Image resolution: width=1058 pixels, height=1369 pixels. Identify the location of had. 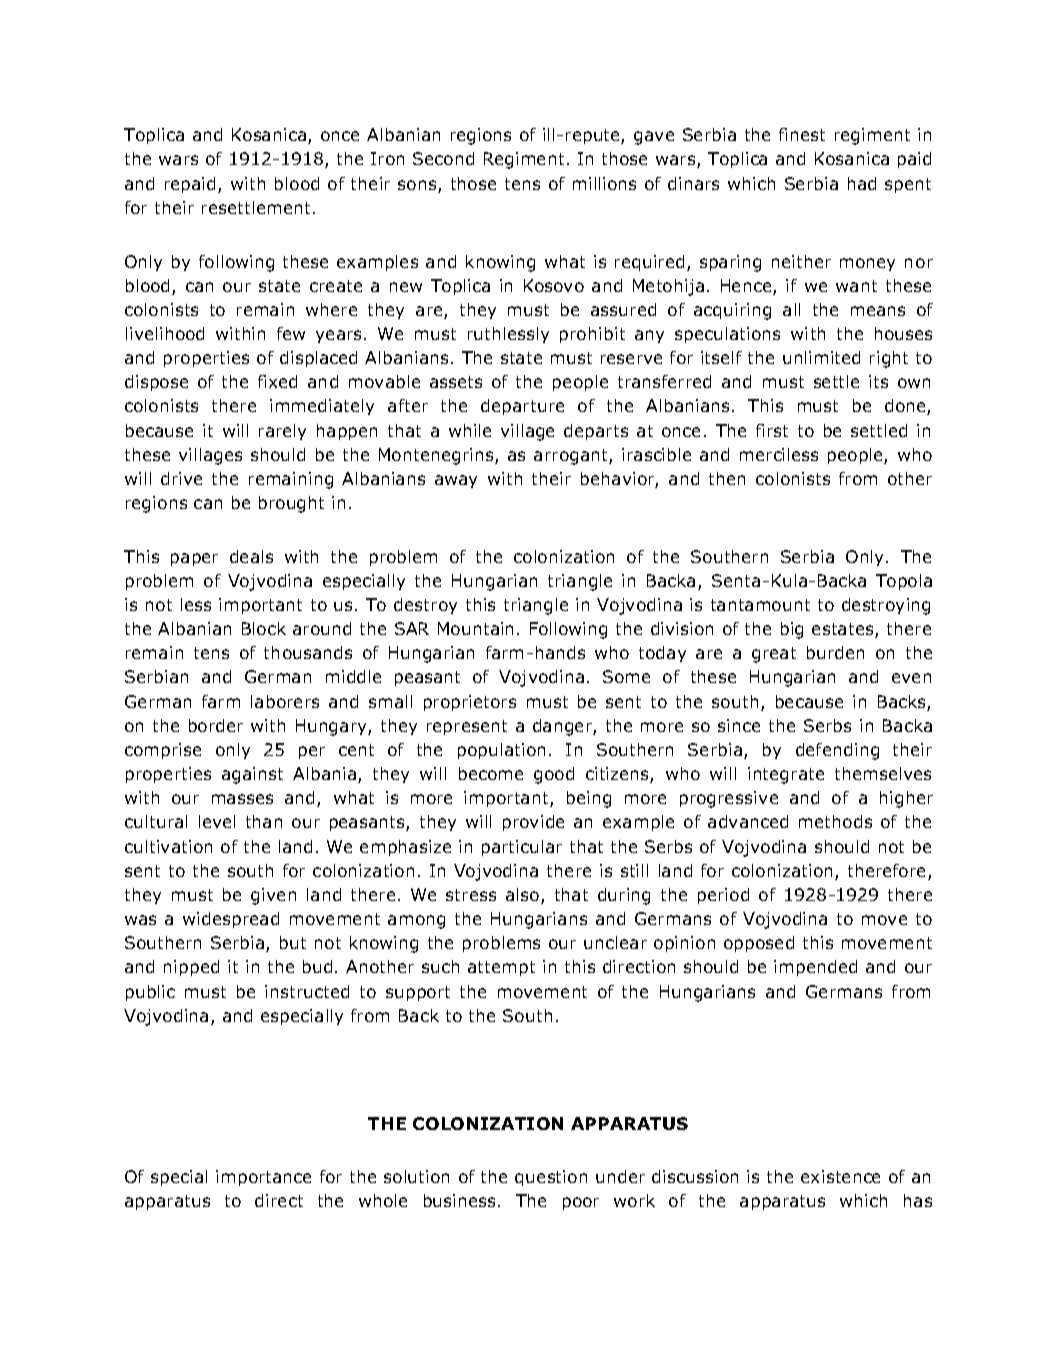
(862, 183).
